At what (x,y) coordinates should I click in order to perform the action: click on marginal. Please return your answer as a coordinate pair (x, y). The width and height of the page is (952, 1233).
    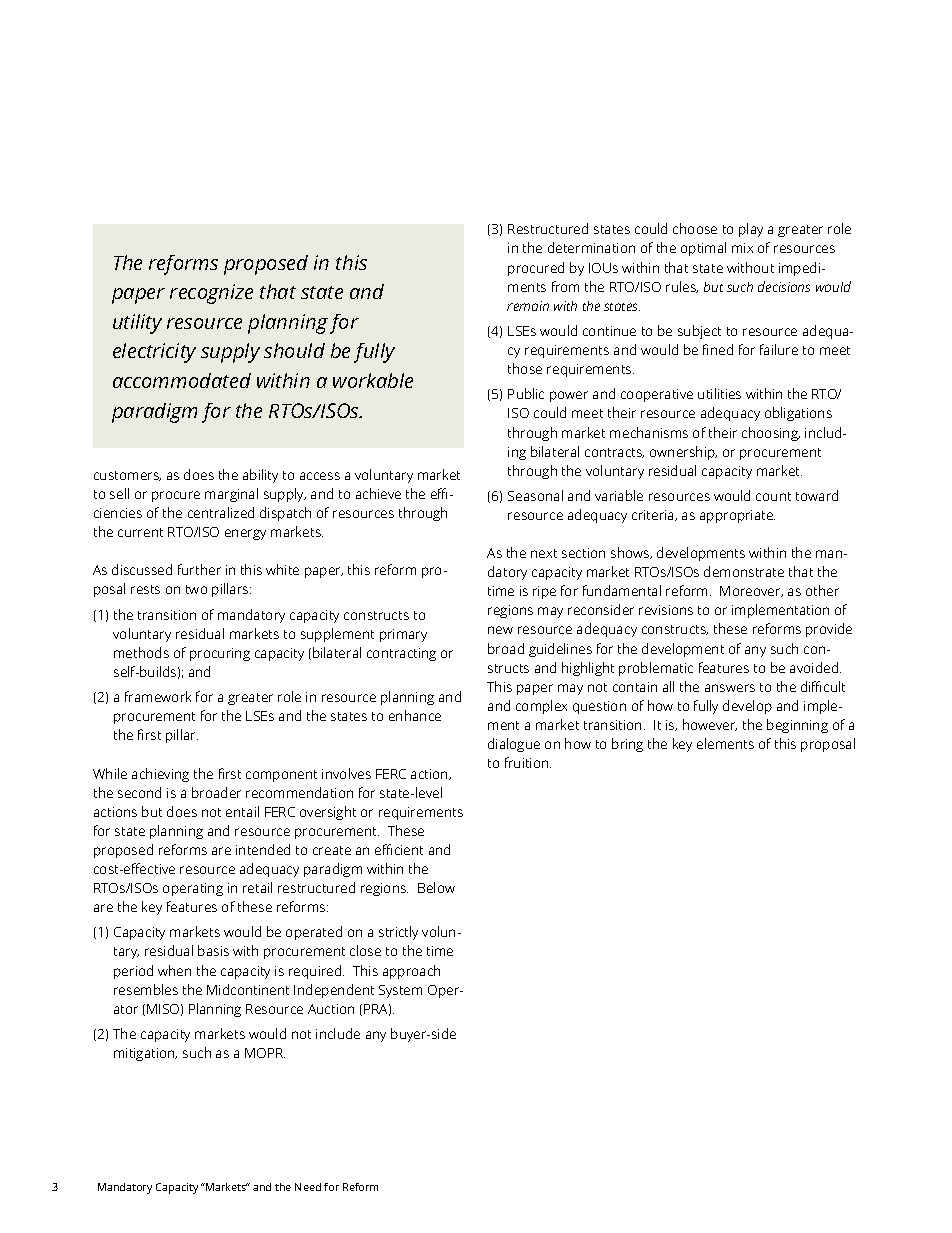
    Looking at the image, I should click on (231, 495).
